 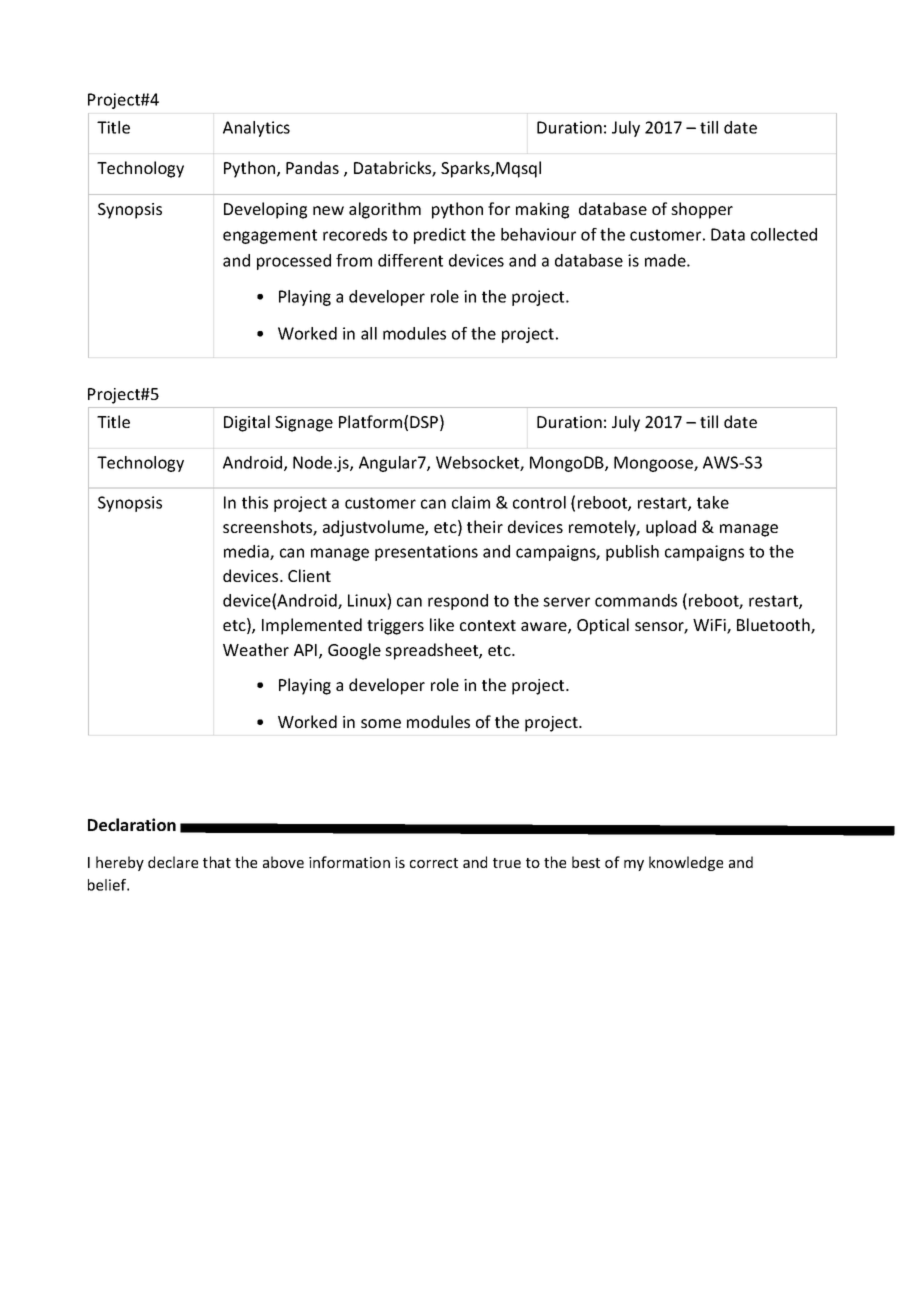 I want to click on collected, so click(x=784, y=234).
